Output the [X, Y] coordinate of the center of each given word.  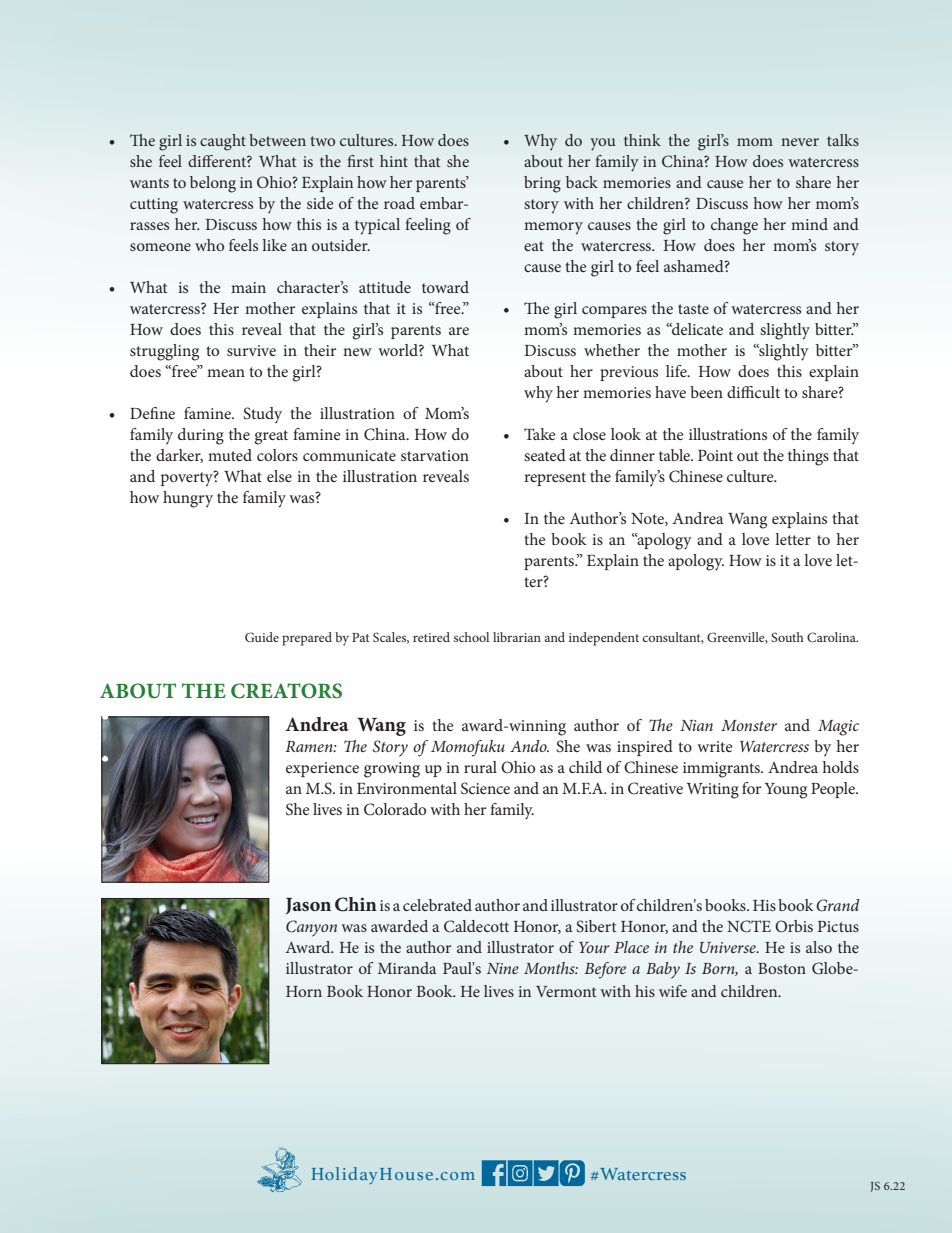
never [800, 142]
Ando [529, 746]
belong [213, 184]
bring [542, 184]
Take [540, 434]
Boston [782, 968]
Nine [503, 968]
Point [715, 455]
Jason [308, 906]
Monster [749, 725]
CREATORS [286, 691]
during [201, 436]
